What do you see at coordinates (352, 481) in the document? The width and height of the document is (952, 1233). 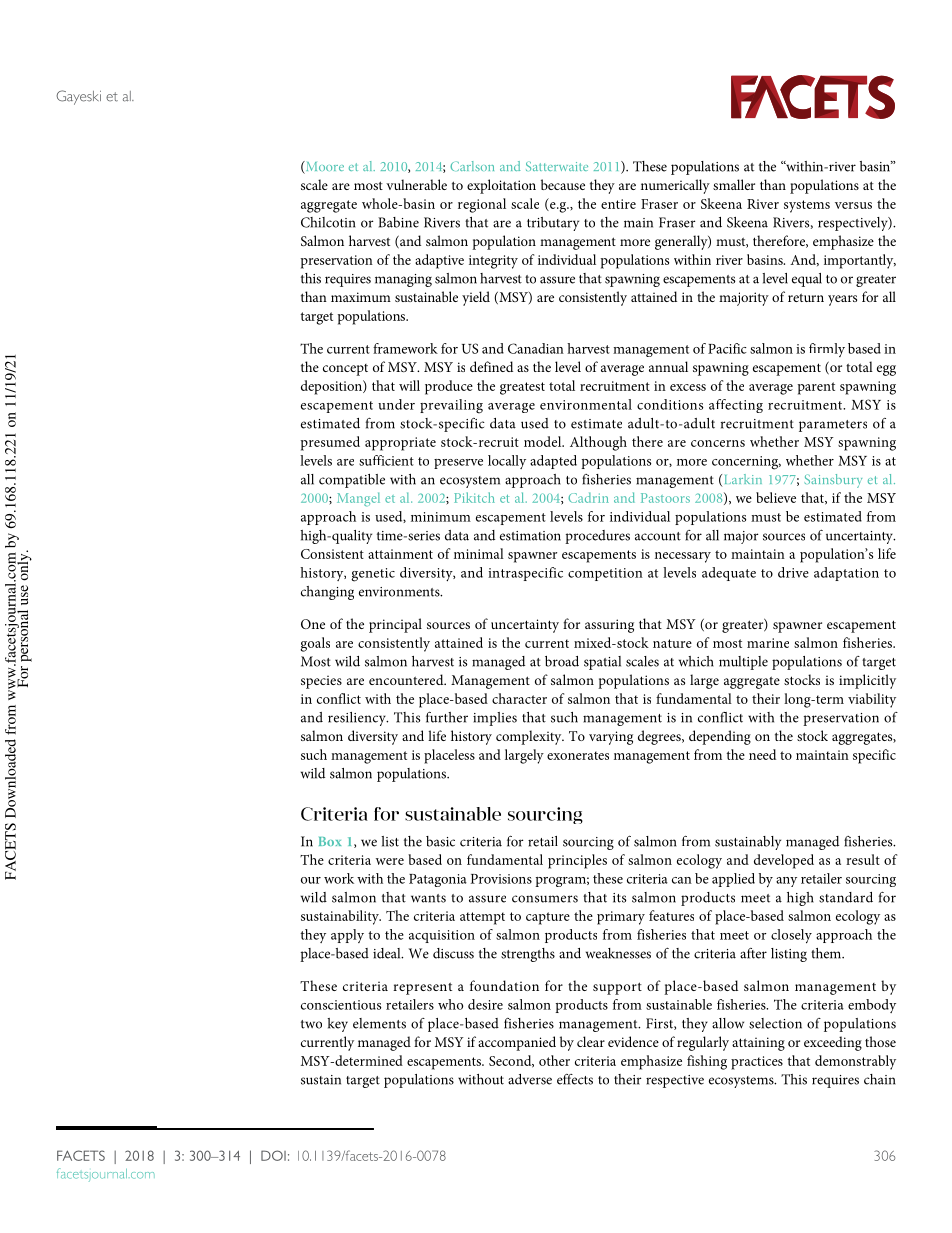 I see `compatible` at bounding box center [352, 481].
